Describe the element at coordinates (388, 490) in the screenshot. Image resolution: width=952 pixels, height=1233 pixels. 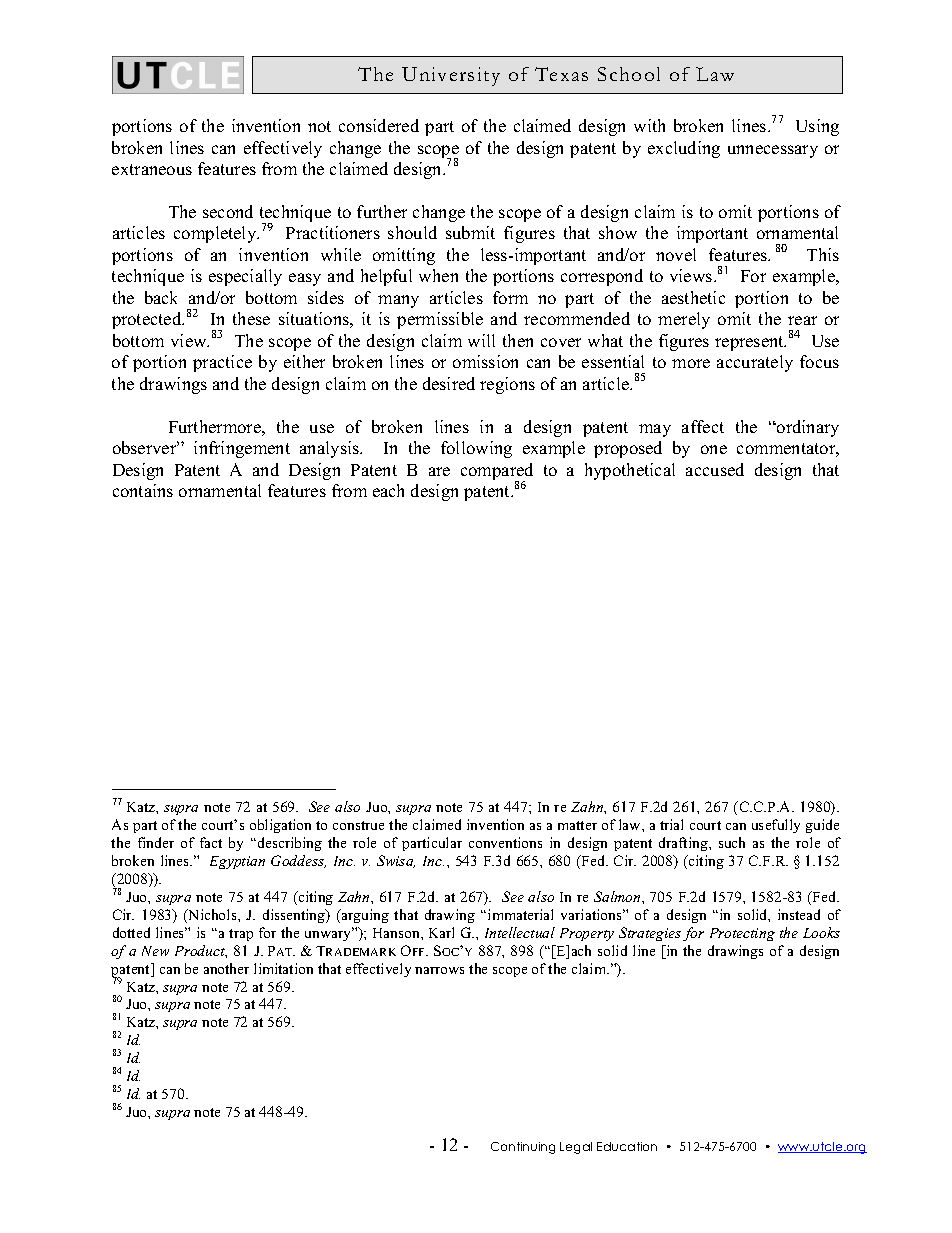
I see `each` at that location.
